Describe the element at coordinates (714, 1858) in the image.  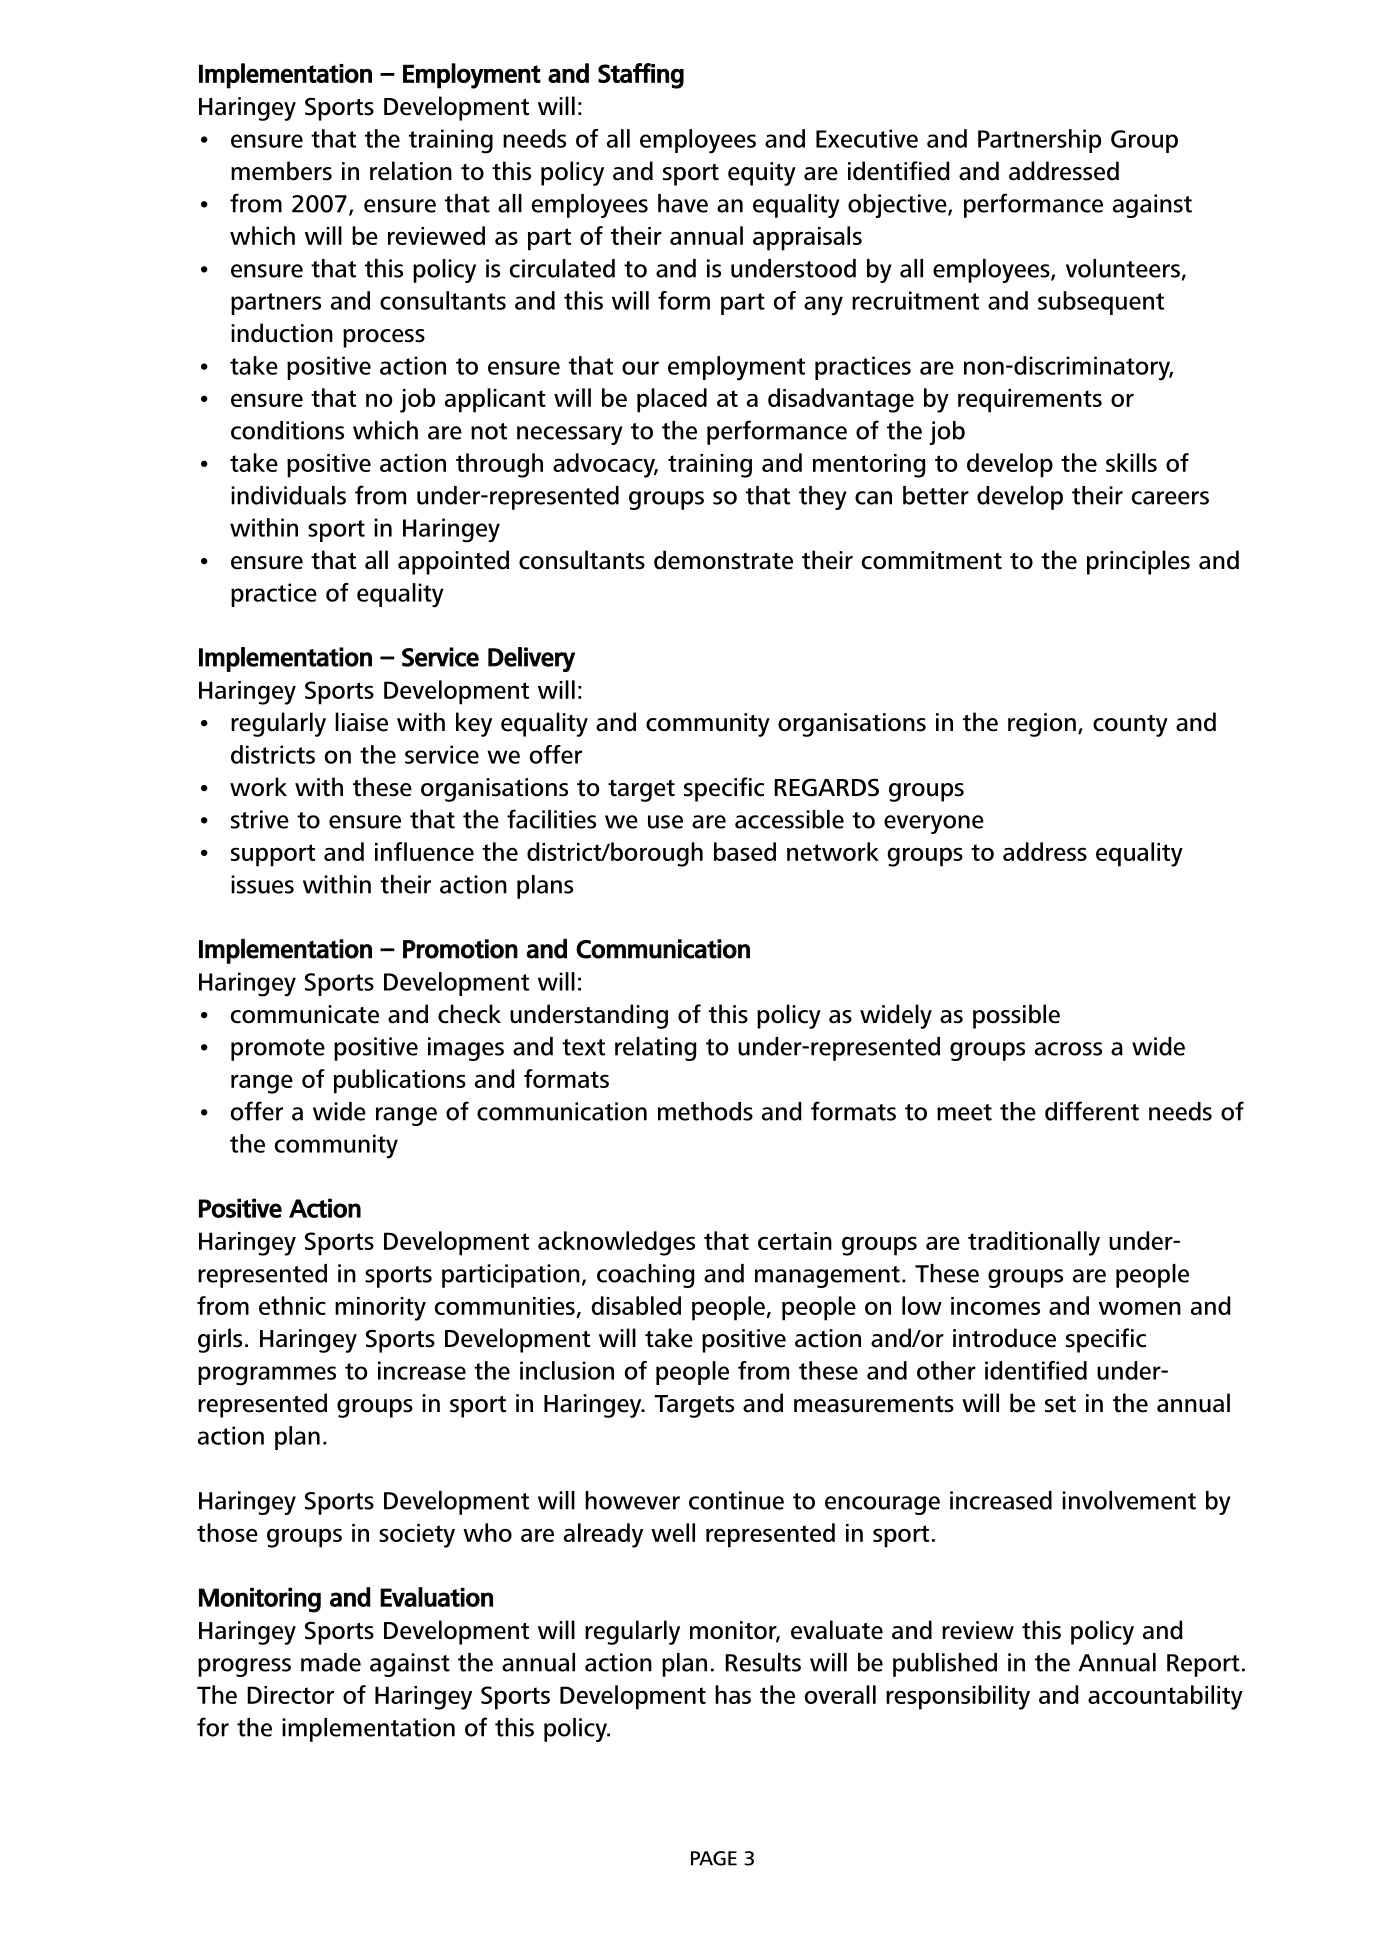
I see `PAGE` at that location.
